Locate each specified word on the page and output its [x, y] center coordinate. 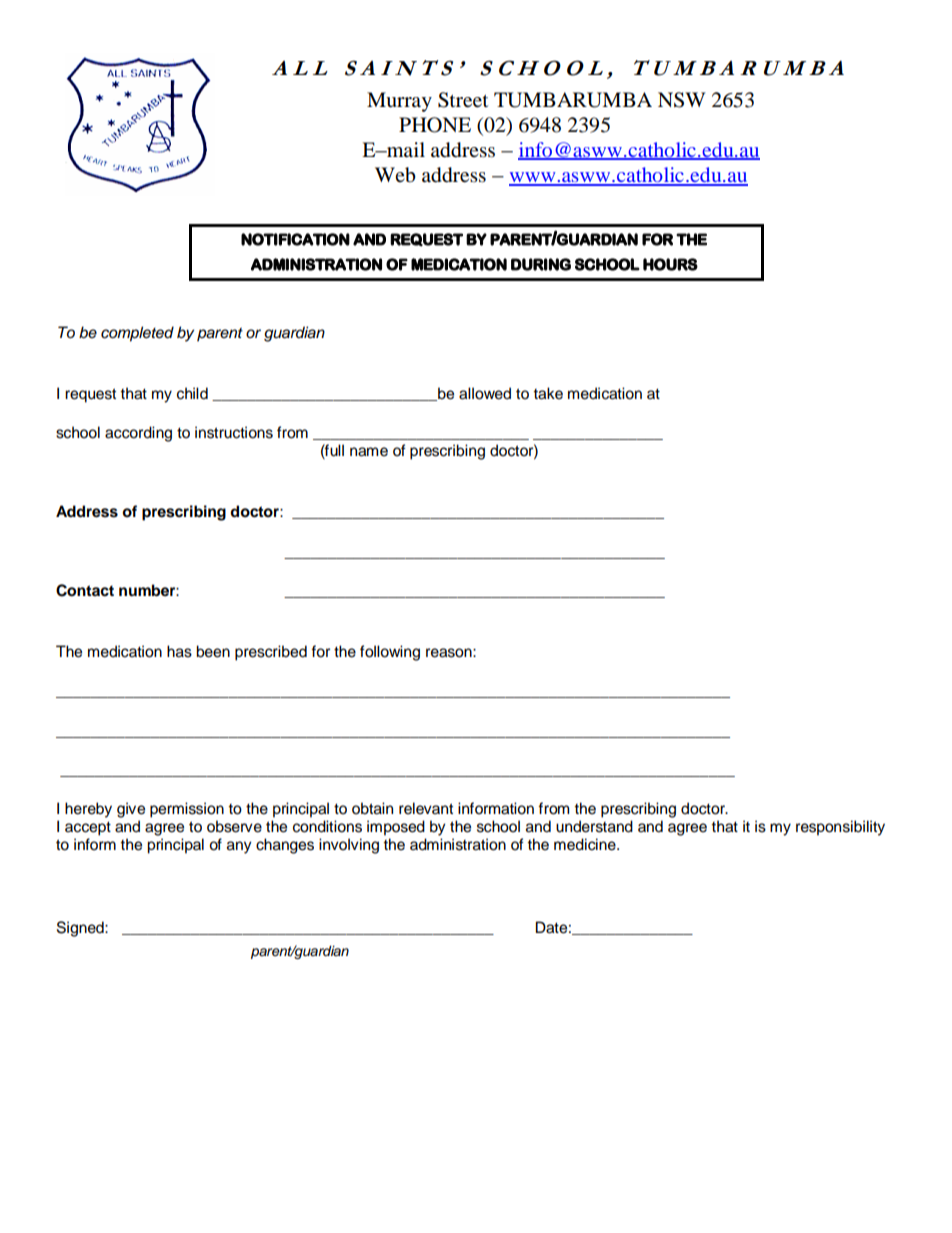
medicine [586, 844]
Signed [81, 929]
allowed [485, 393]
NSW [682, 100]
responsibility [840, 828]
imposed [396, 828]
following [390, 653]
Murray [399, 102]
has [179, 651]
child [192, 393]
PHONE [435, 125]
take [548, 393]
